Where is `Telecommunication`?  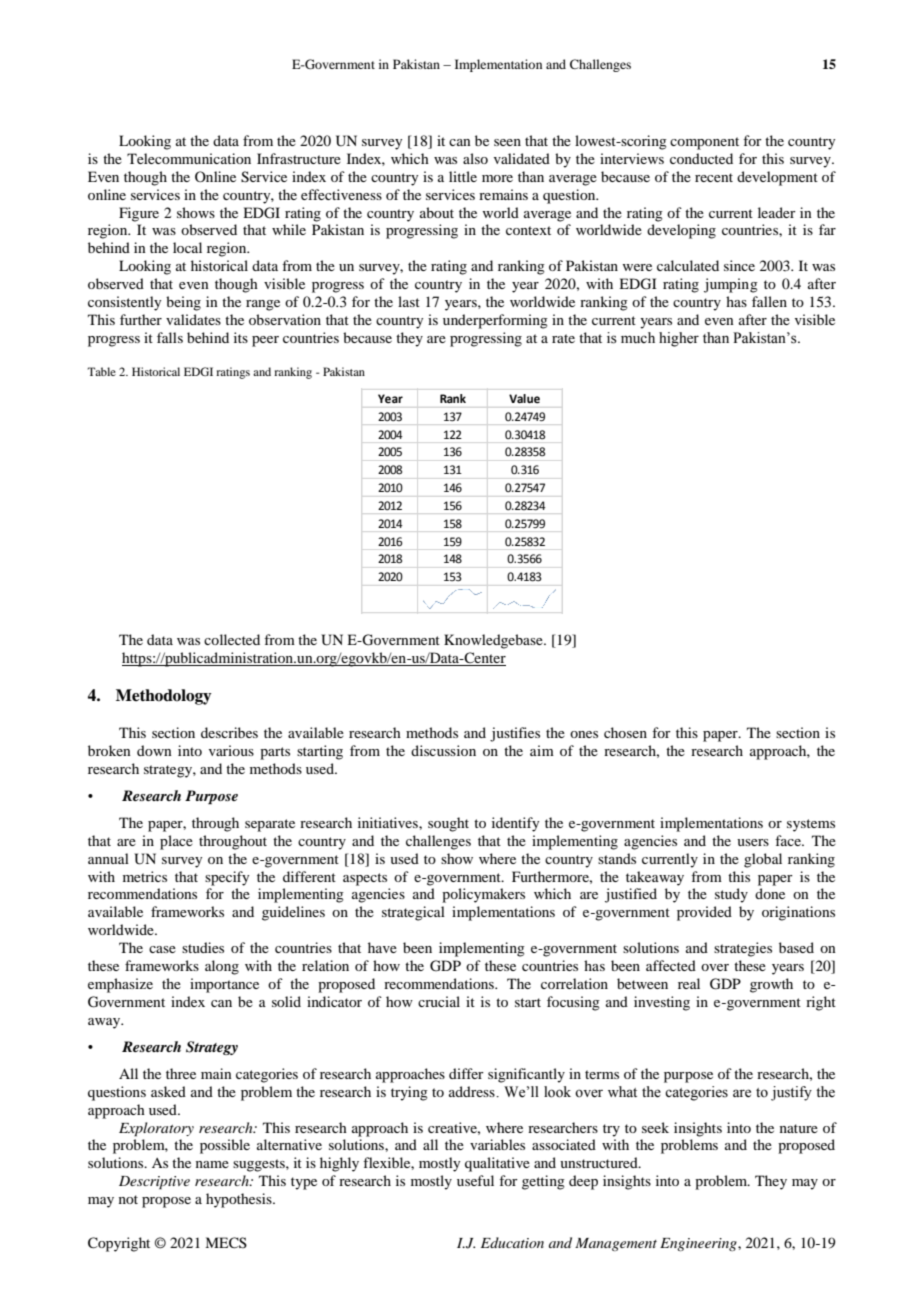 Telecommunication is located at coordinates (189, 158).
